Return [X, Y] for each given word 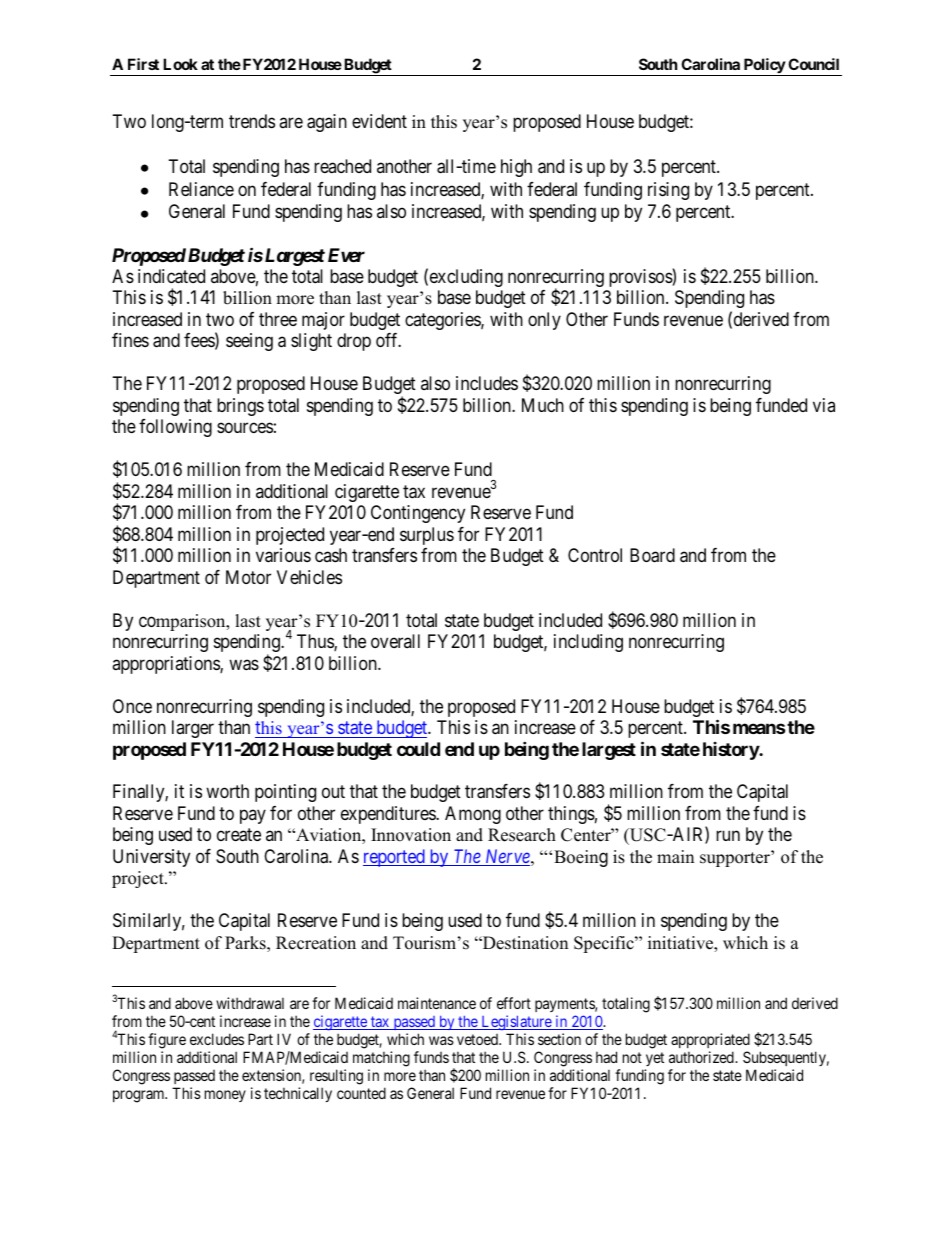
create [239, 835]
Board [652, 555]
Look [180, 64]
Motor [248, 577]
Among [473, 815]
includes [487, 383]
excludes [217, 1039]
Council [813, 64]
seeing [249, 342]
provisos [641, 278]
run [728, 836]
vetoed [479, 1039]
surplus [427, 536]
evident [379, 121]
